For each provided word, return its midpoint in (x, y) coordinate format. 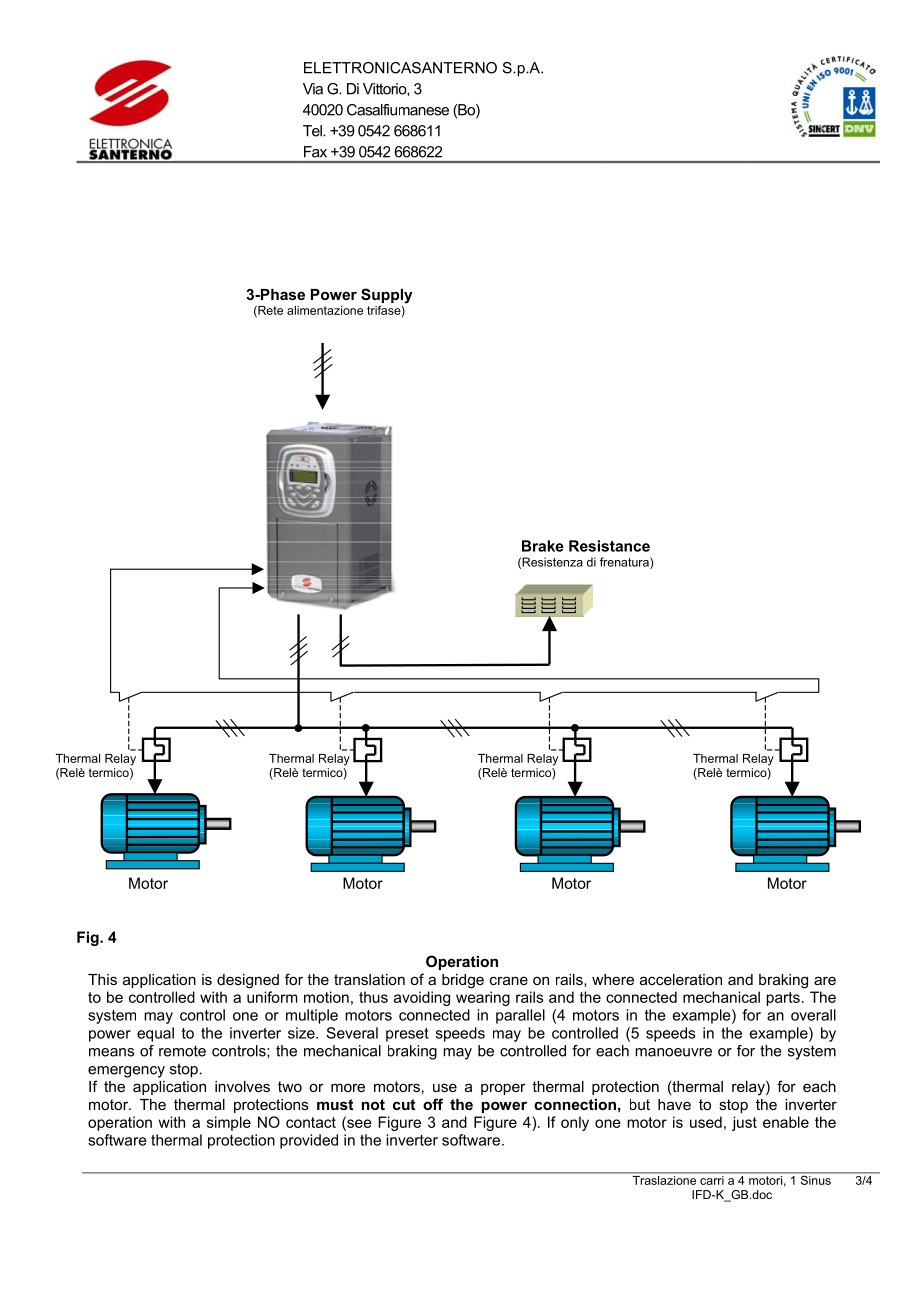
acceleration (681, 979)
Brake (543, 546)
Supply (387, 297)
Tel (313, 131)
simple (229, 1123)
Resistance (609, 546)
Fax (315, 152)
